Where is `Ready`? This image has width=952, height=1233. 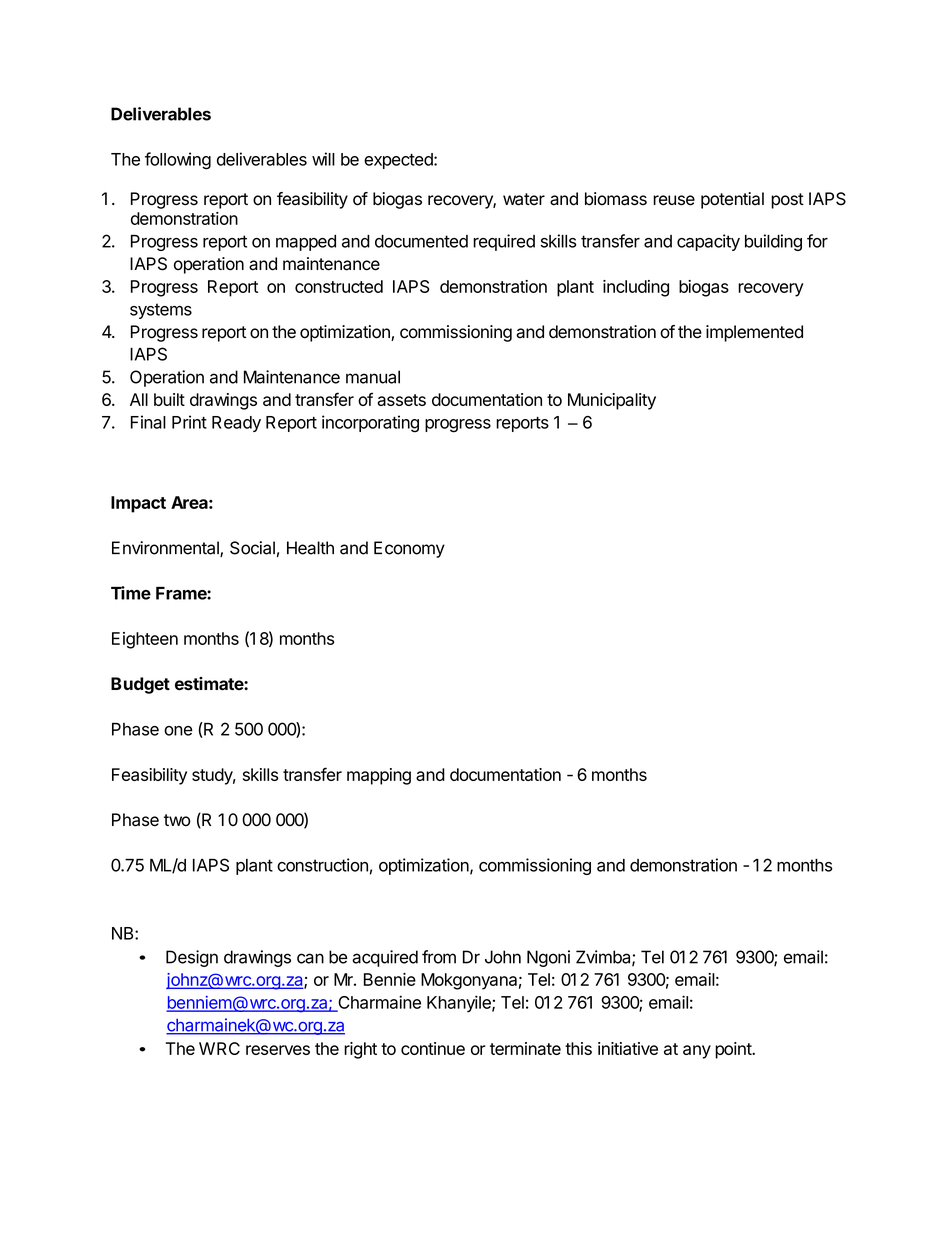 Ready is located at coordinates (236, 424).
